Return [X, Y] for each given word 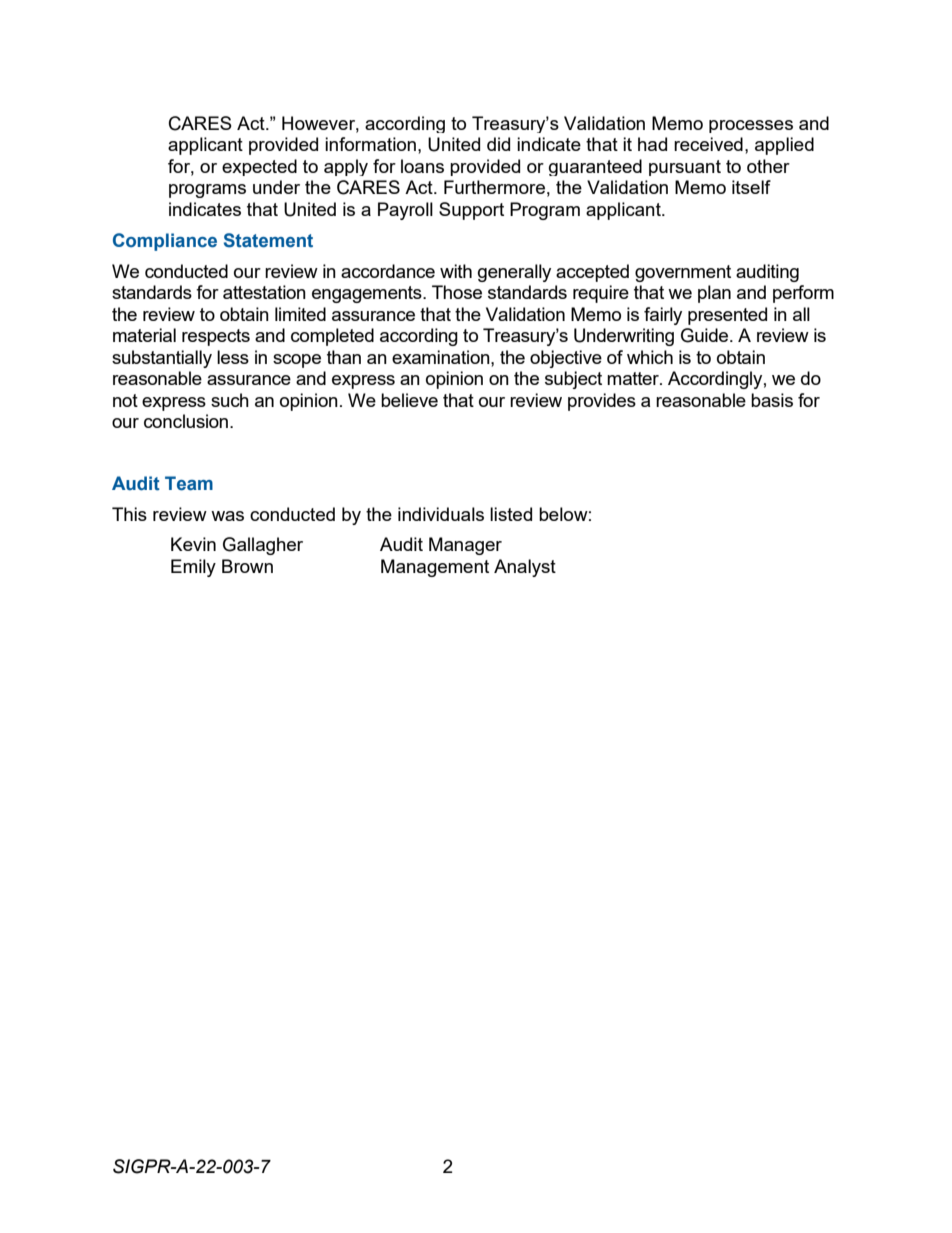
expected [259, 167]
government [683, 273]
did [498, 144]
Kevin [193, 544]
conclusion [187, 421]
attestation [264, 292]
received [708, 144]
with [456, 271]
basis [772, 400]
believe [409, 400]
